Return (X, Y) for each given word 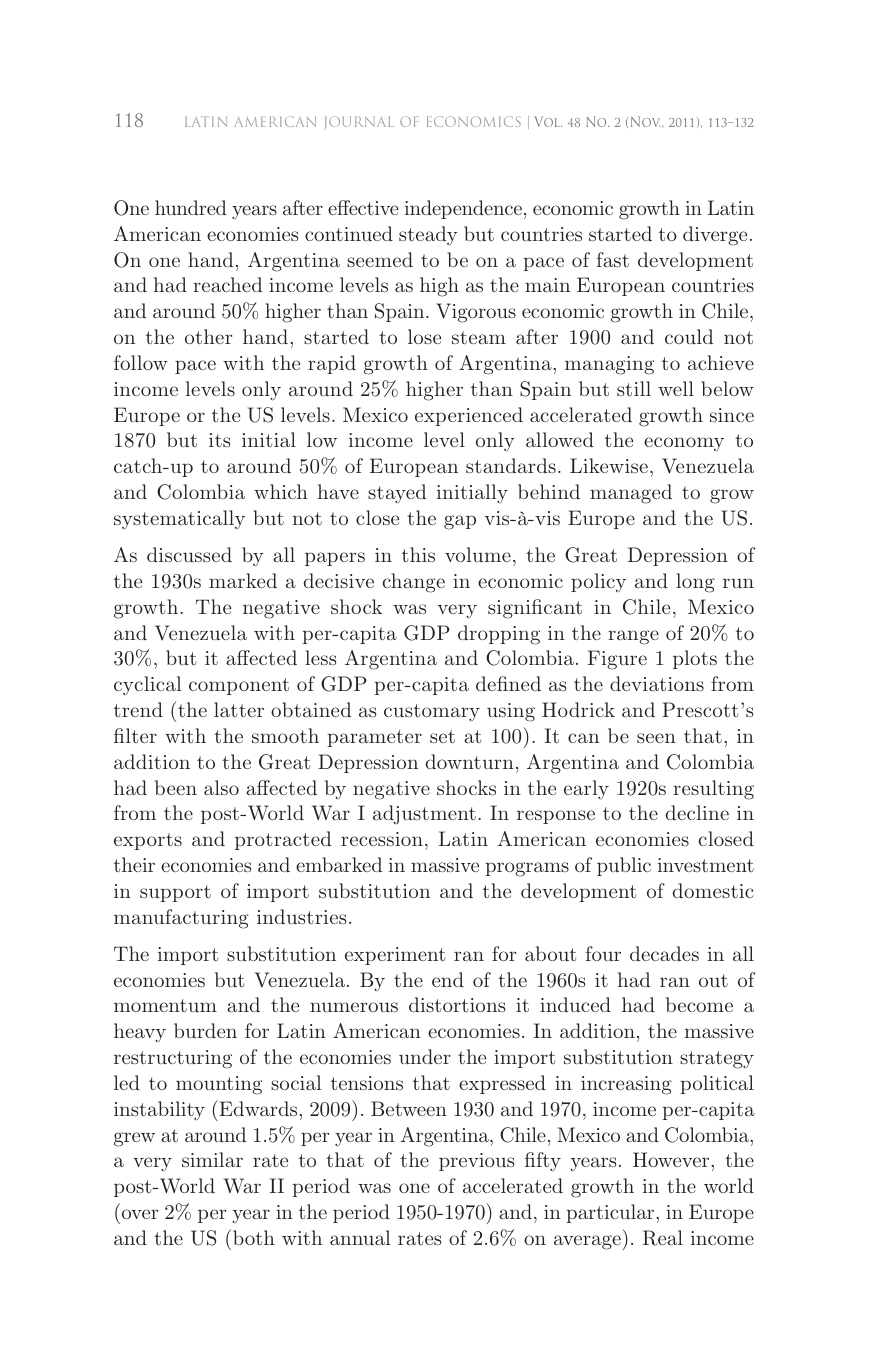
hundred (191, 207)
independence (463, 209)
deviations (657, 683)
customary (432, 713)
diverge (715, 236)
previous (477, 1162)
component (239, 686)
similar (212, 1159)
